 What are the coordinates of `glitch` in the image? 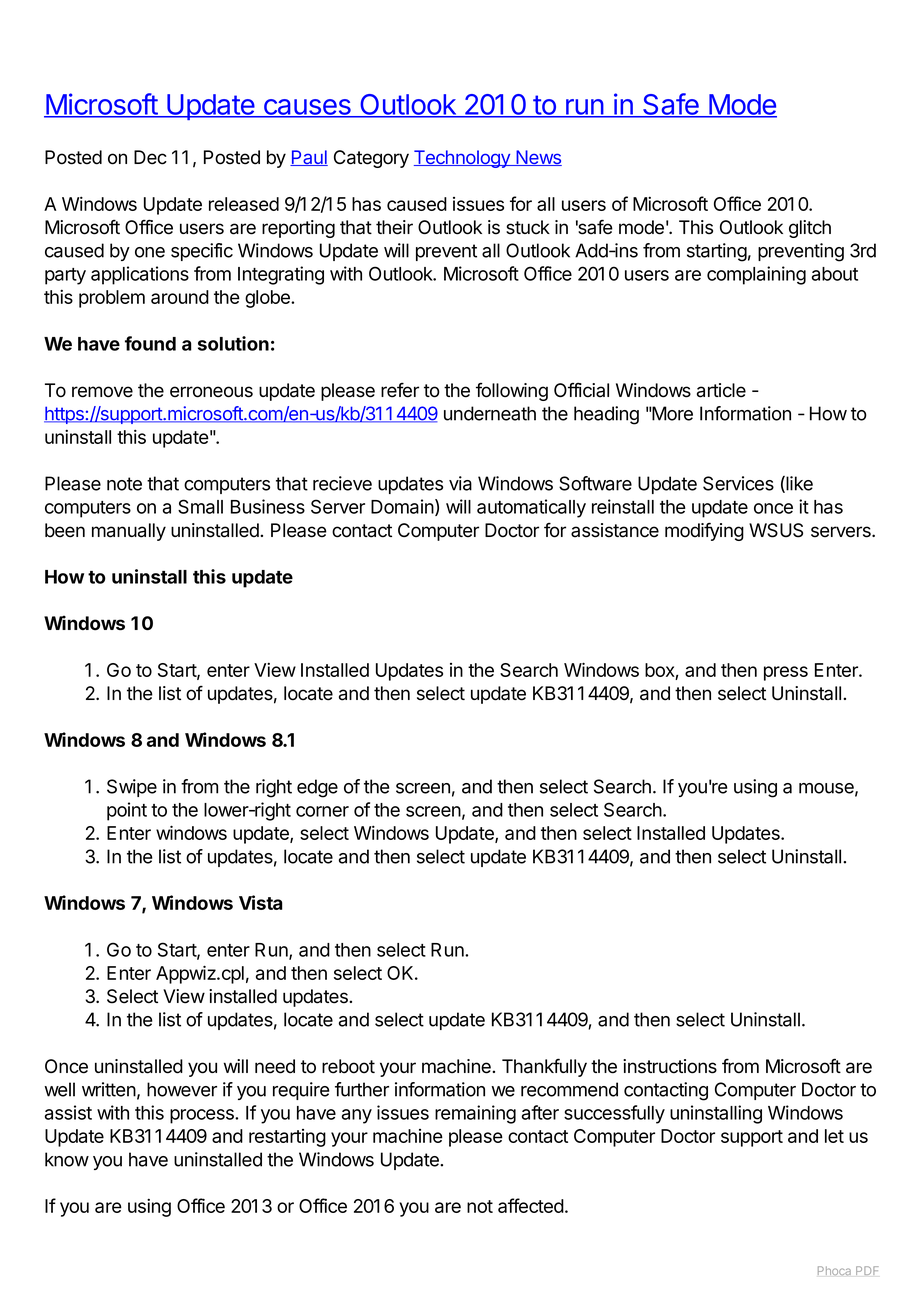 It's located at (810, 229).
